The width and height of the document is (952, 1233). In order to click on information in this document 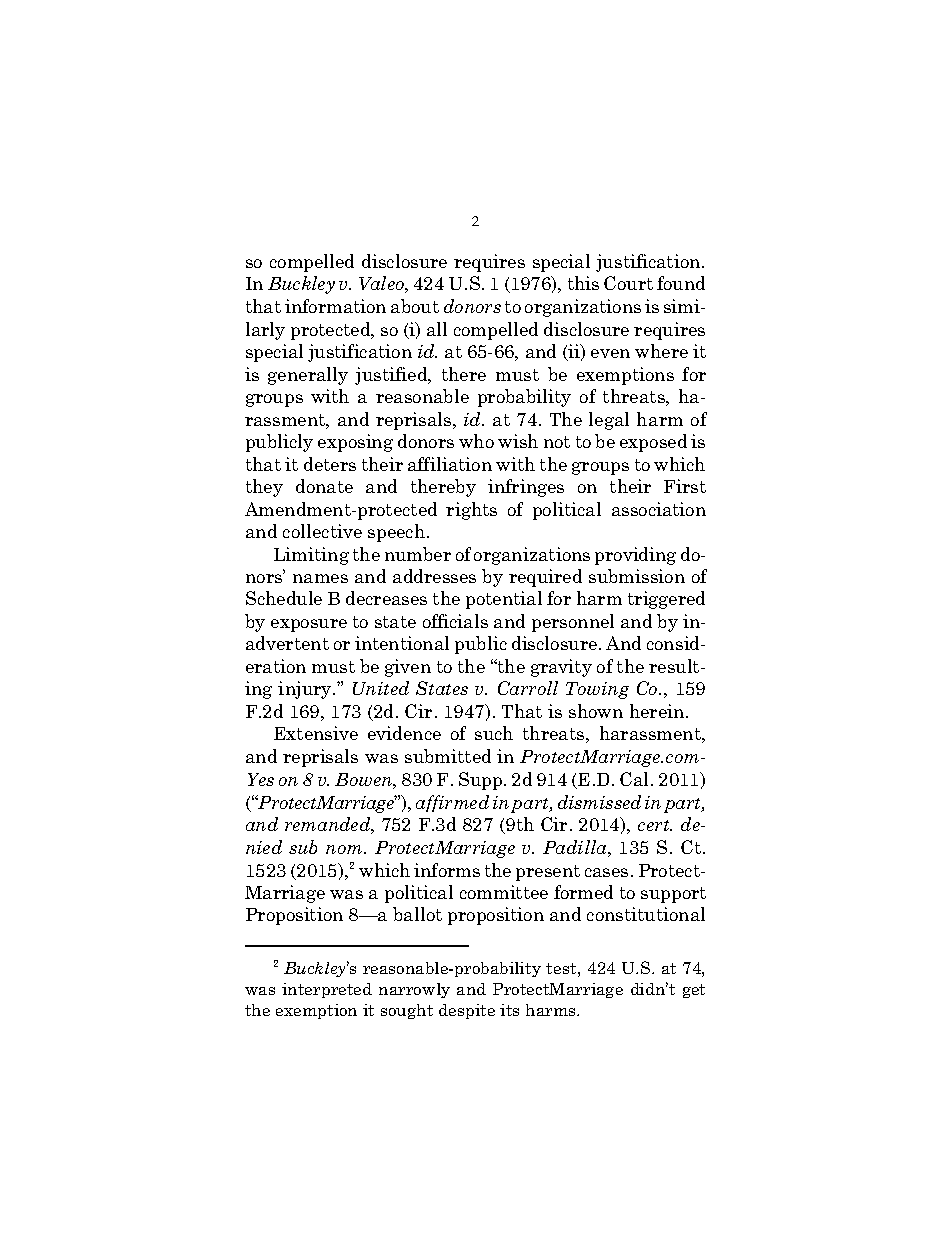, I will do `click(335, 306)`.
